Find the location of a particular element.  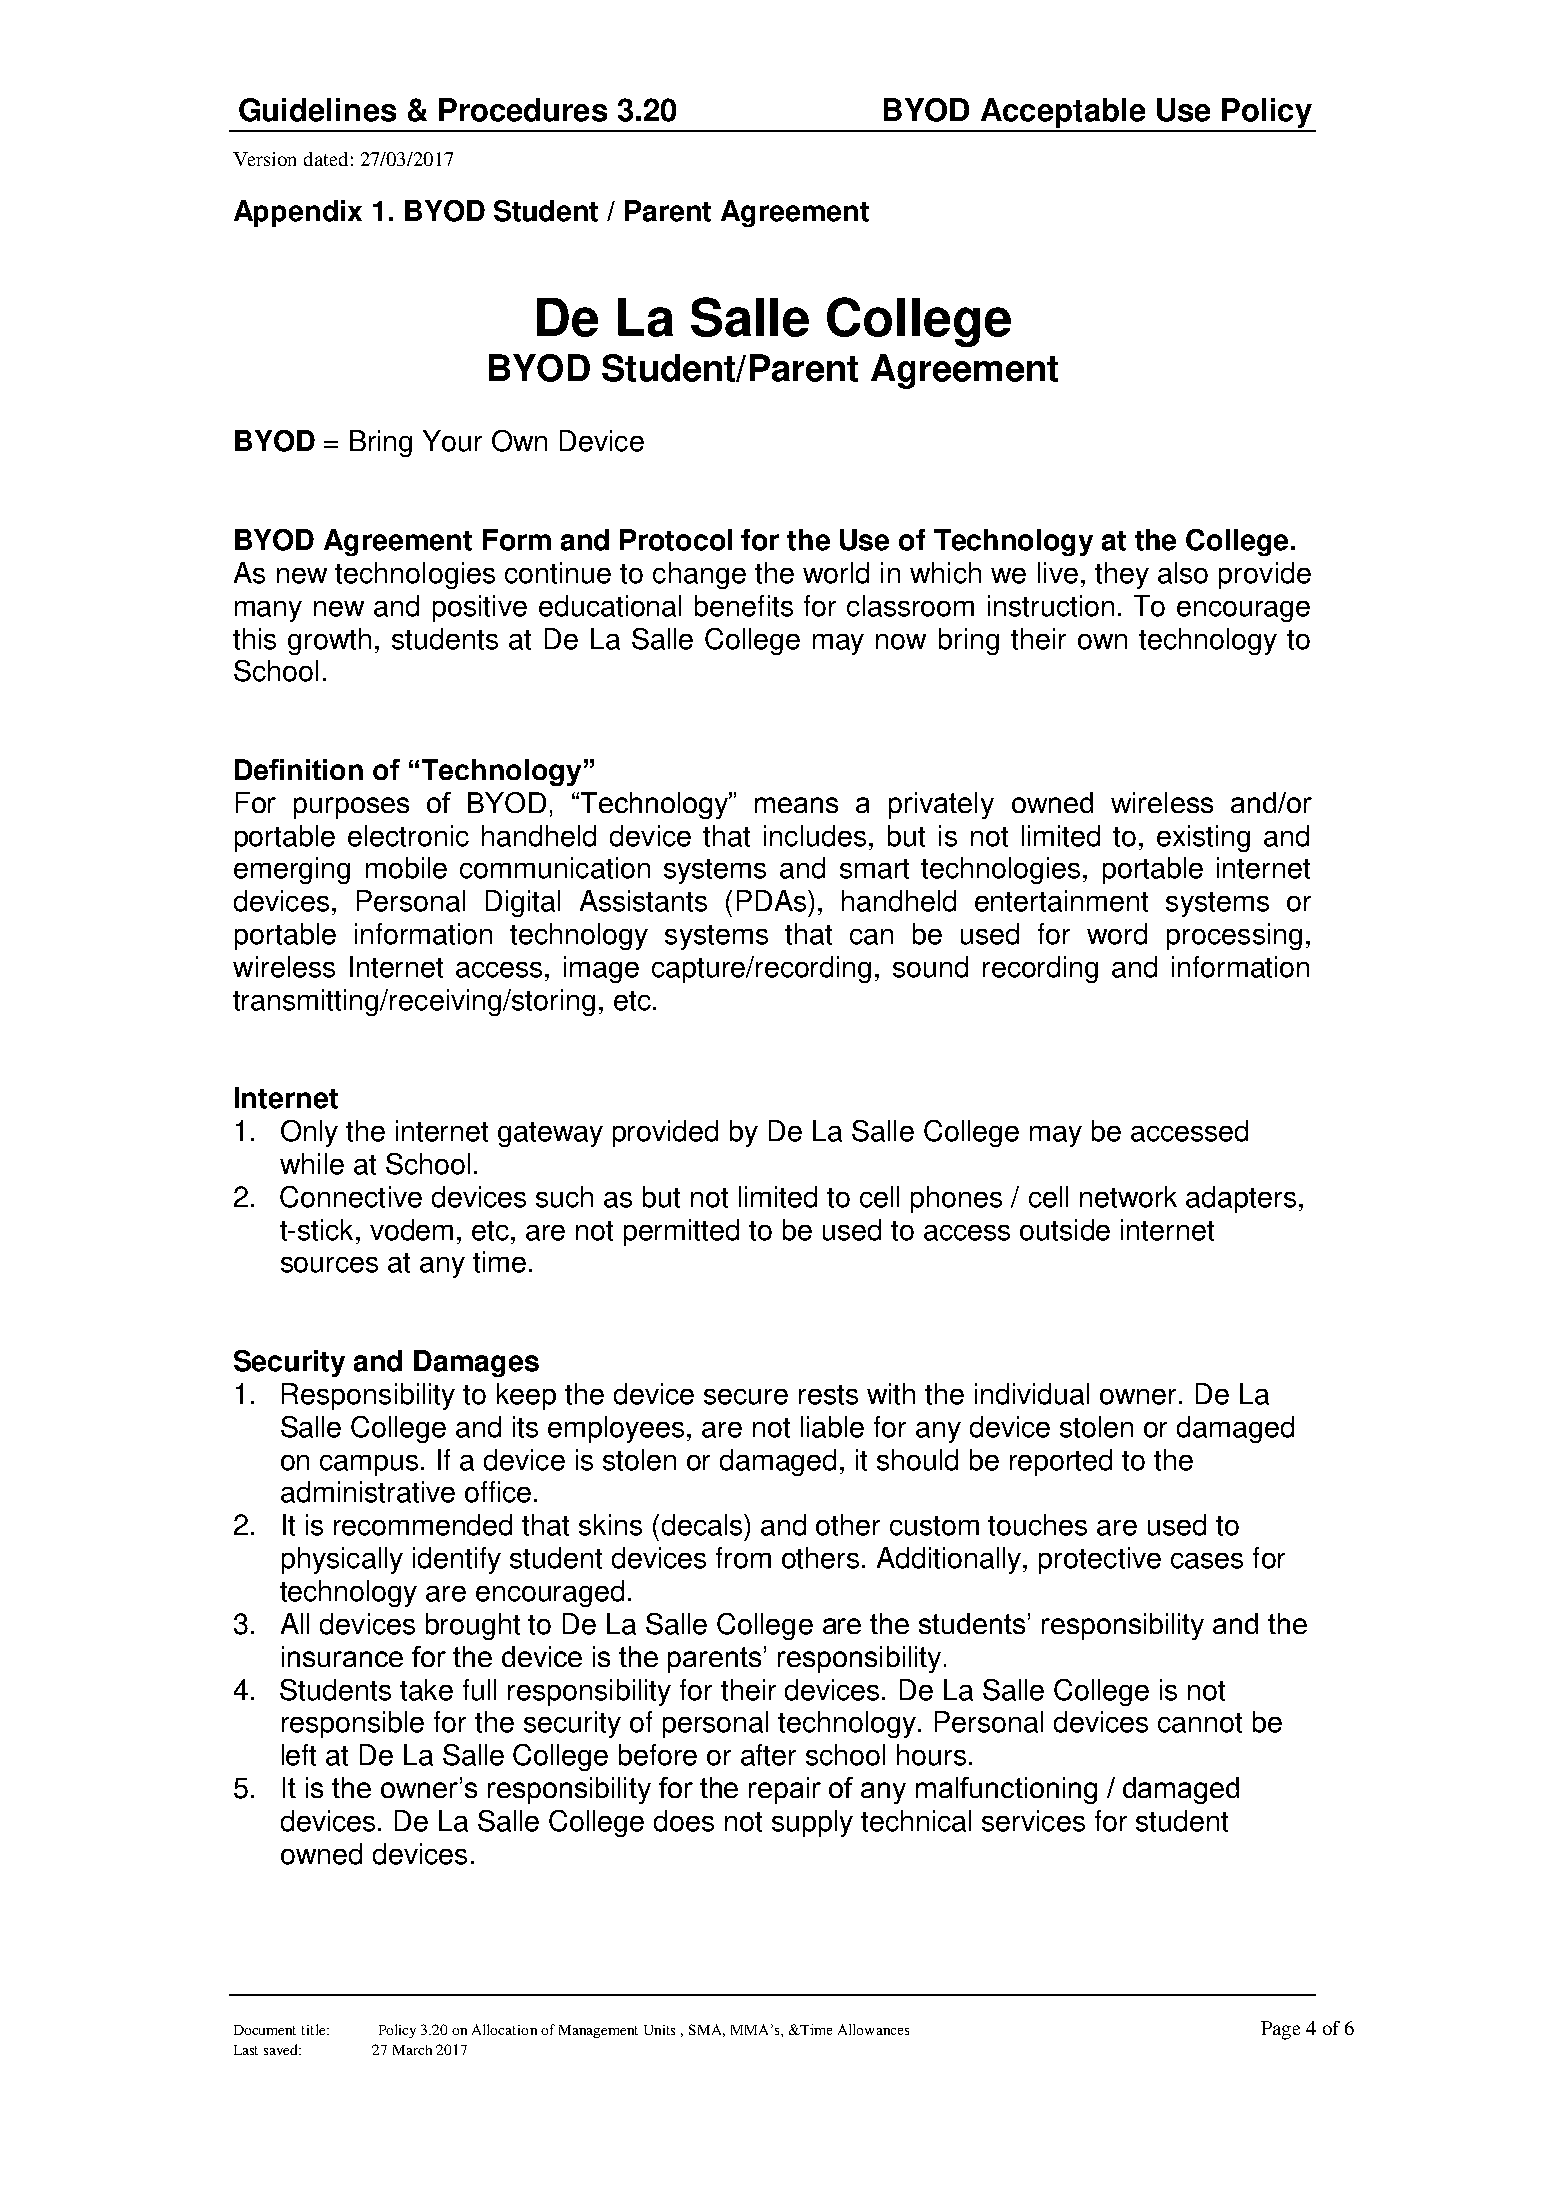

title is located at coordinates (315, 2029).
